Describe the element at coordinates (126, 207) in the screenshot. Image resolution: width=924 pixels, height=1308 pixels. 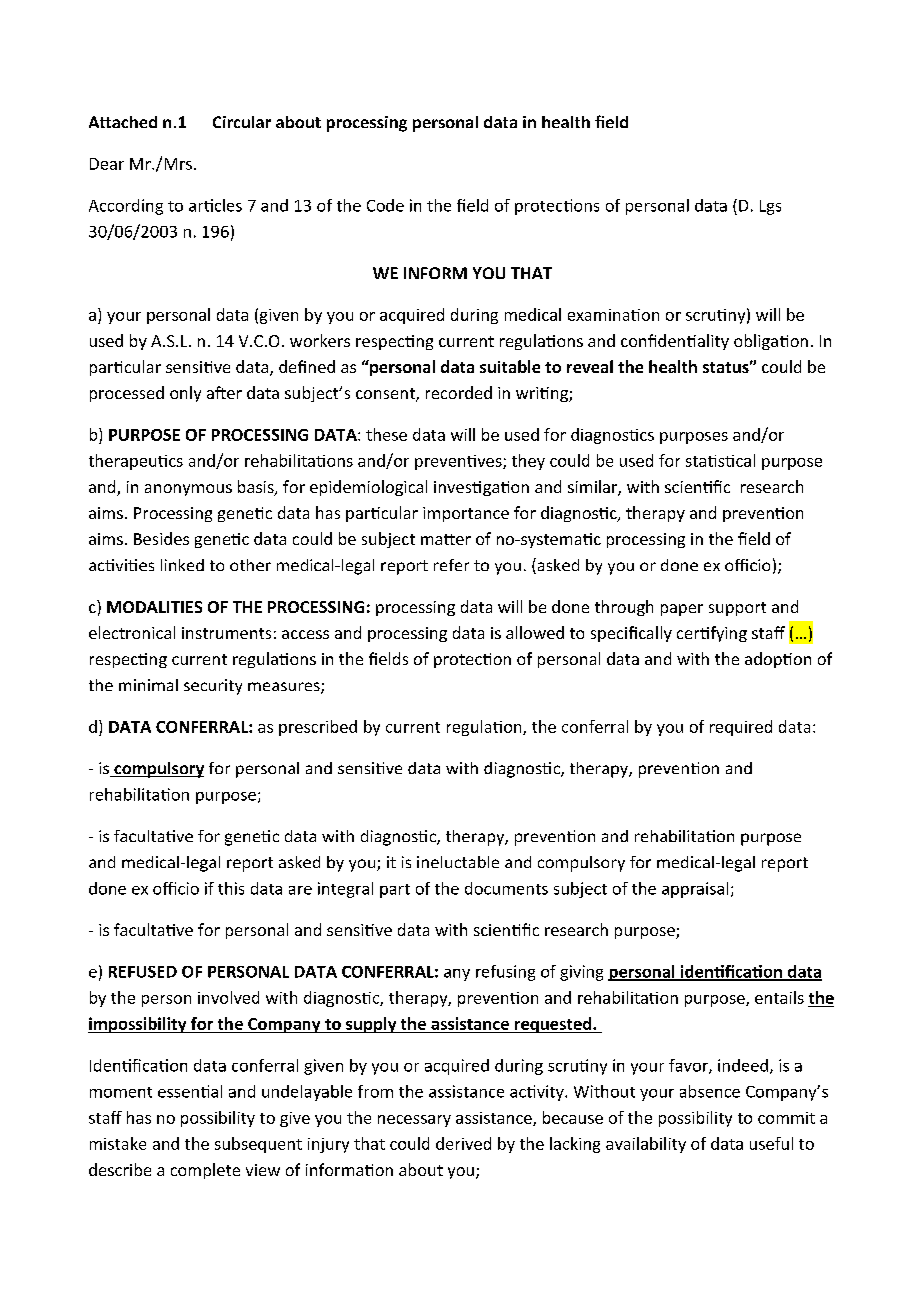
I see `According` at that location.
